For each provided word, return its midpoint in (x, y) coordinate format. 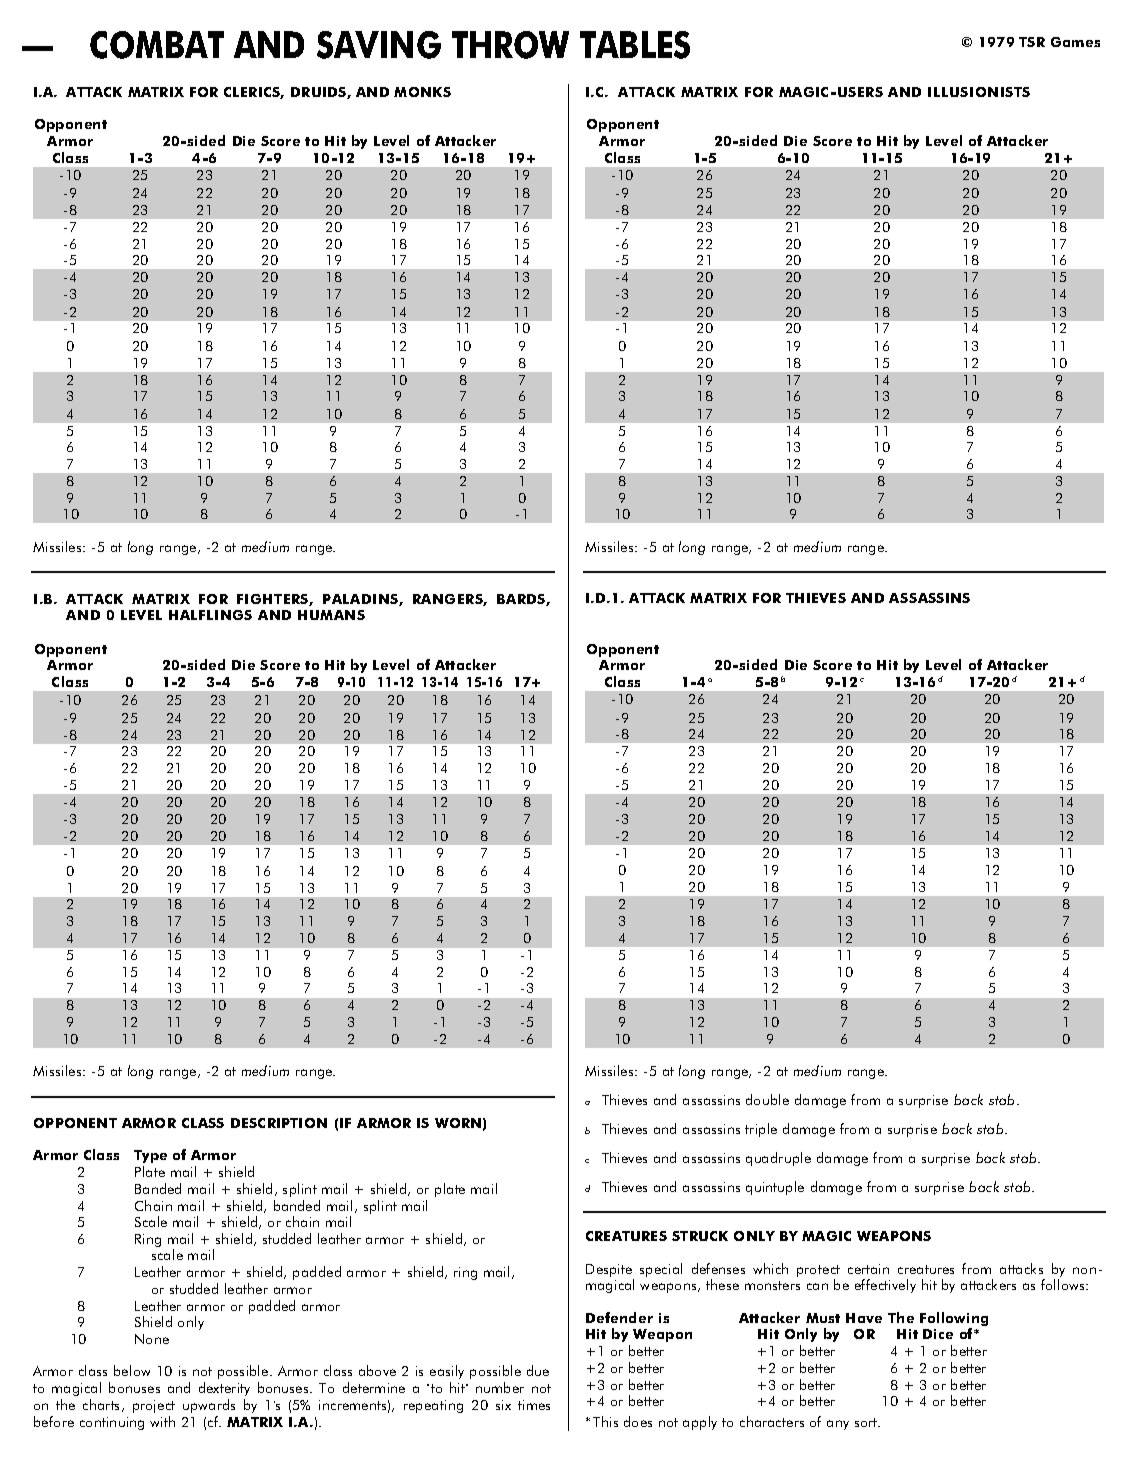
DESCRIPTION (279, 1123)
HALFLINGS (210, 615)
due (538, 1370)
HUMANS (331, 615)
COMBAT (157, 45)
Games (1075, 42)
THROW (510, 45)
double (767, 1099)
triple (761, 1130)
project (154, 1406)
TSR (1032, 42)
